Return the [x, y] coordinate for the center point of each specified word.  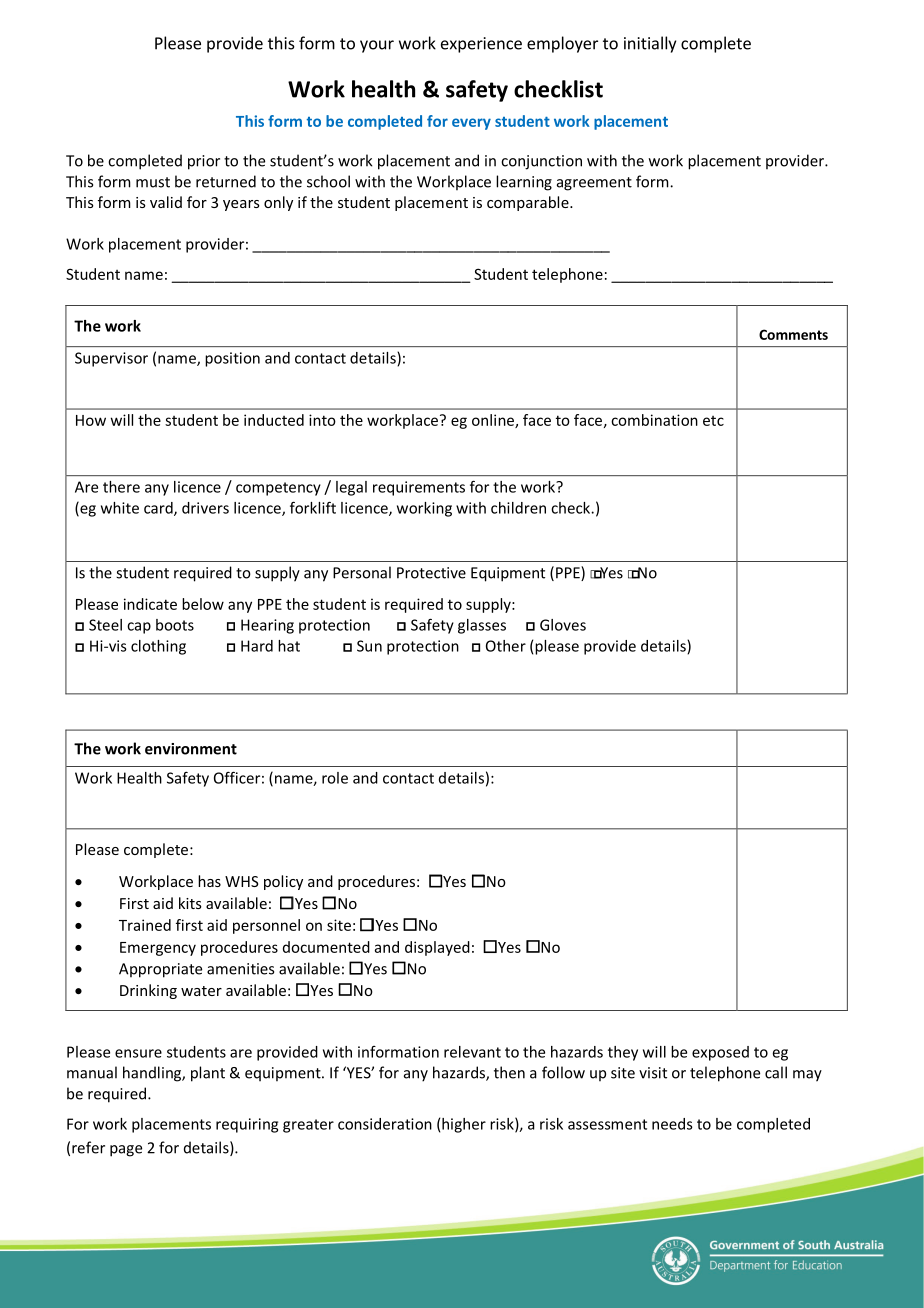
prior [204, 162]
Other [506, 646]
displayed [437, 948]
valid [166, 202]
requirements [419, 488]
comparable [529, 203]
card [159, 509]
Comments [793, 334]
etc [713, 421]
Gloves [563, 625]
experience [481, 45]
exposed [720, 1053]
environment [191, 749]
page [126, 1151]
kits [190, 903]
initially [650, 44]
